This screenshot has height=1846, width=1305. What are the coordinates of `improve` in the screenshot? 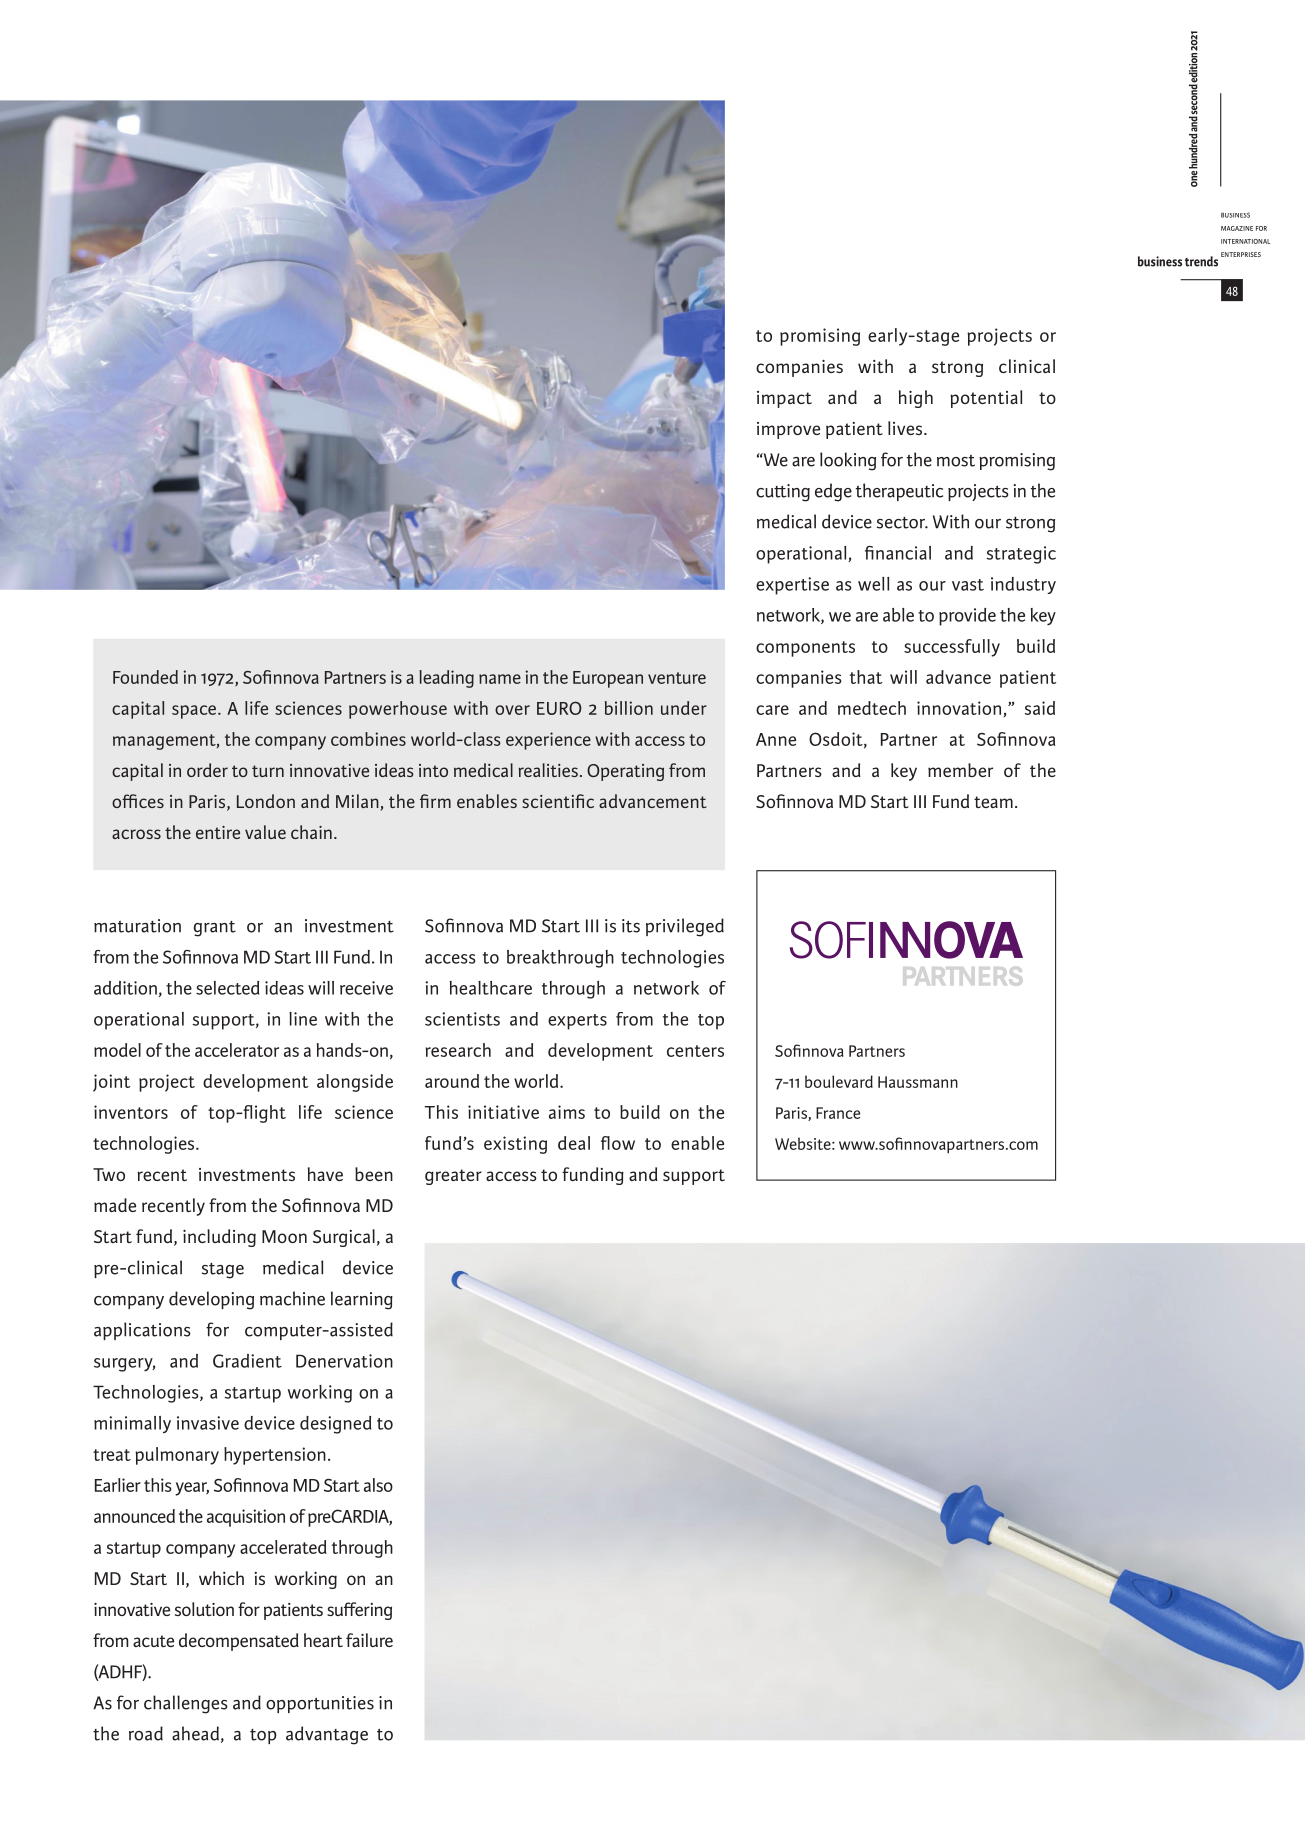 It's located at (788, 430).
